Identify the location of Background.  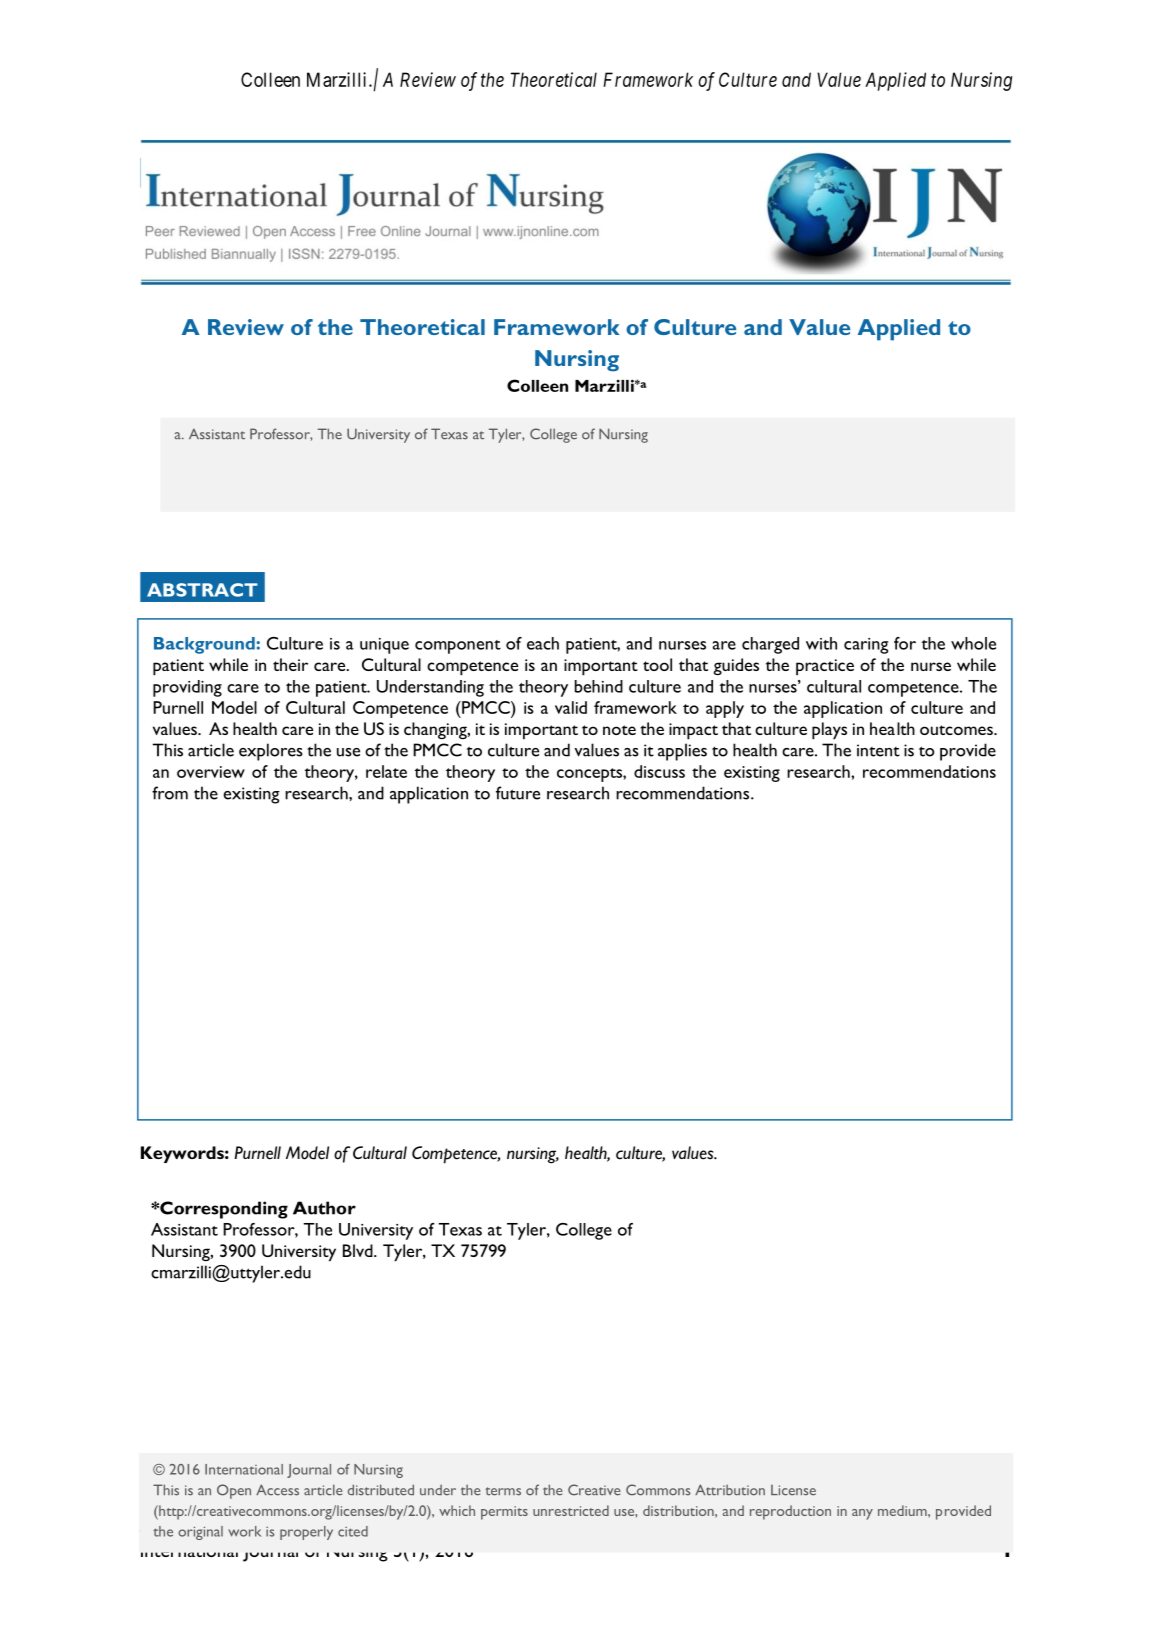
(205, 645).
